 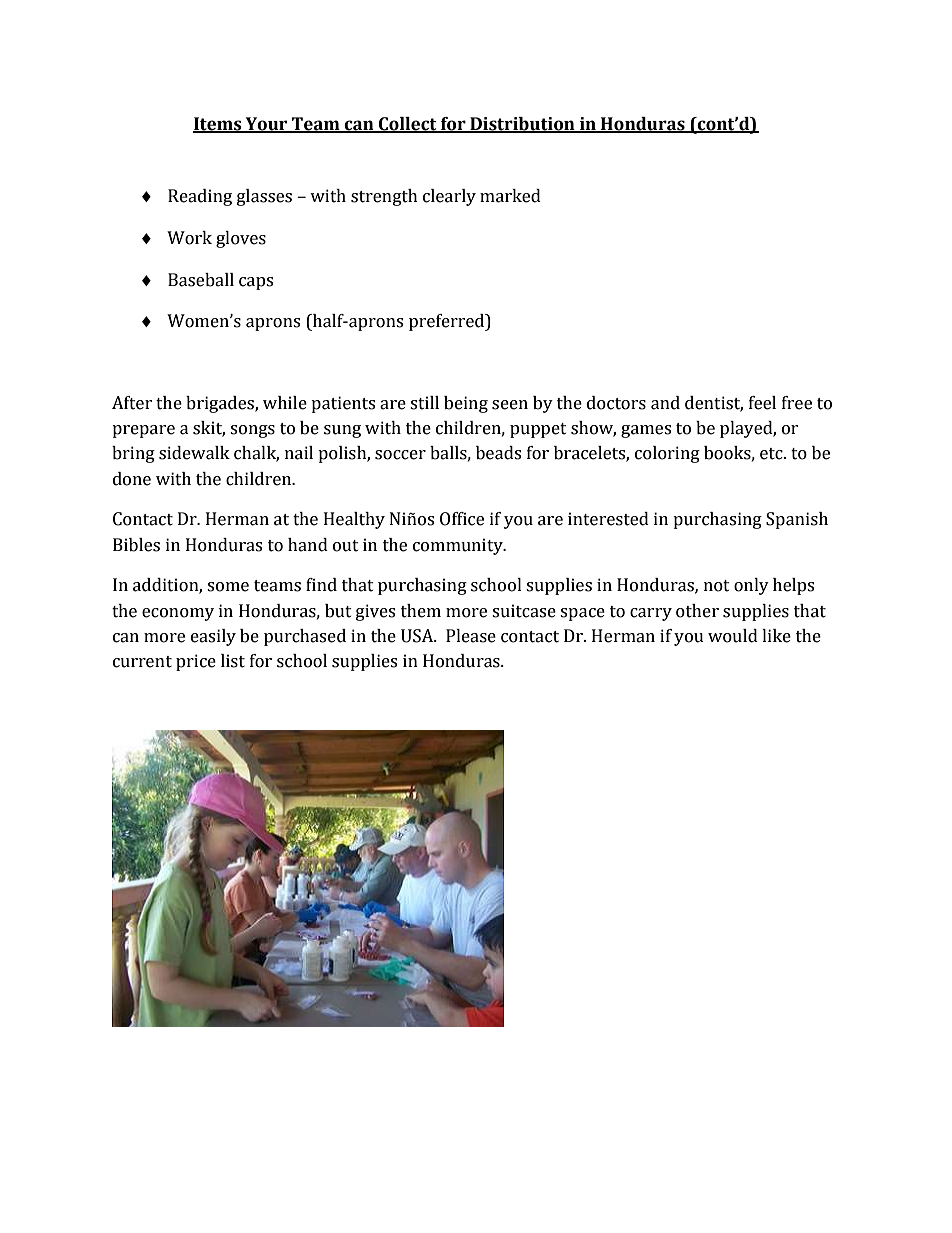 What do you see at coordinates (213, 637) in the document?
I see `easily` at bounding box center [213, 637].
